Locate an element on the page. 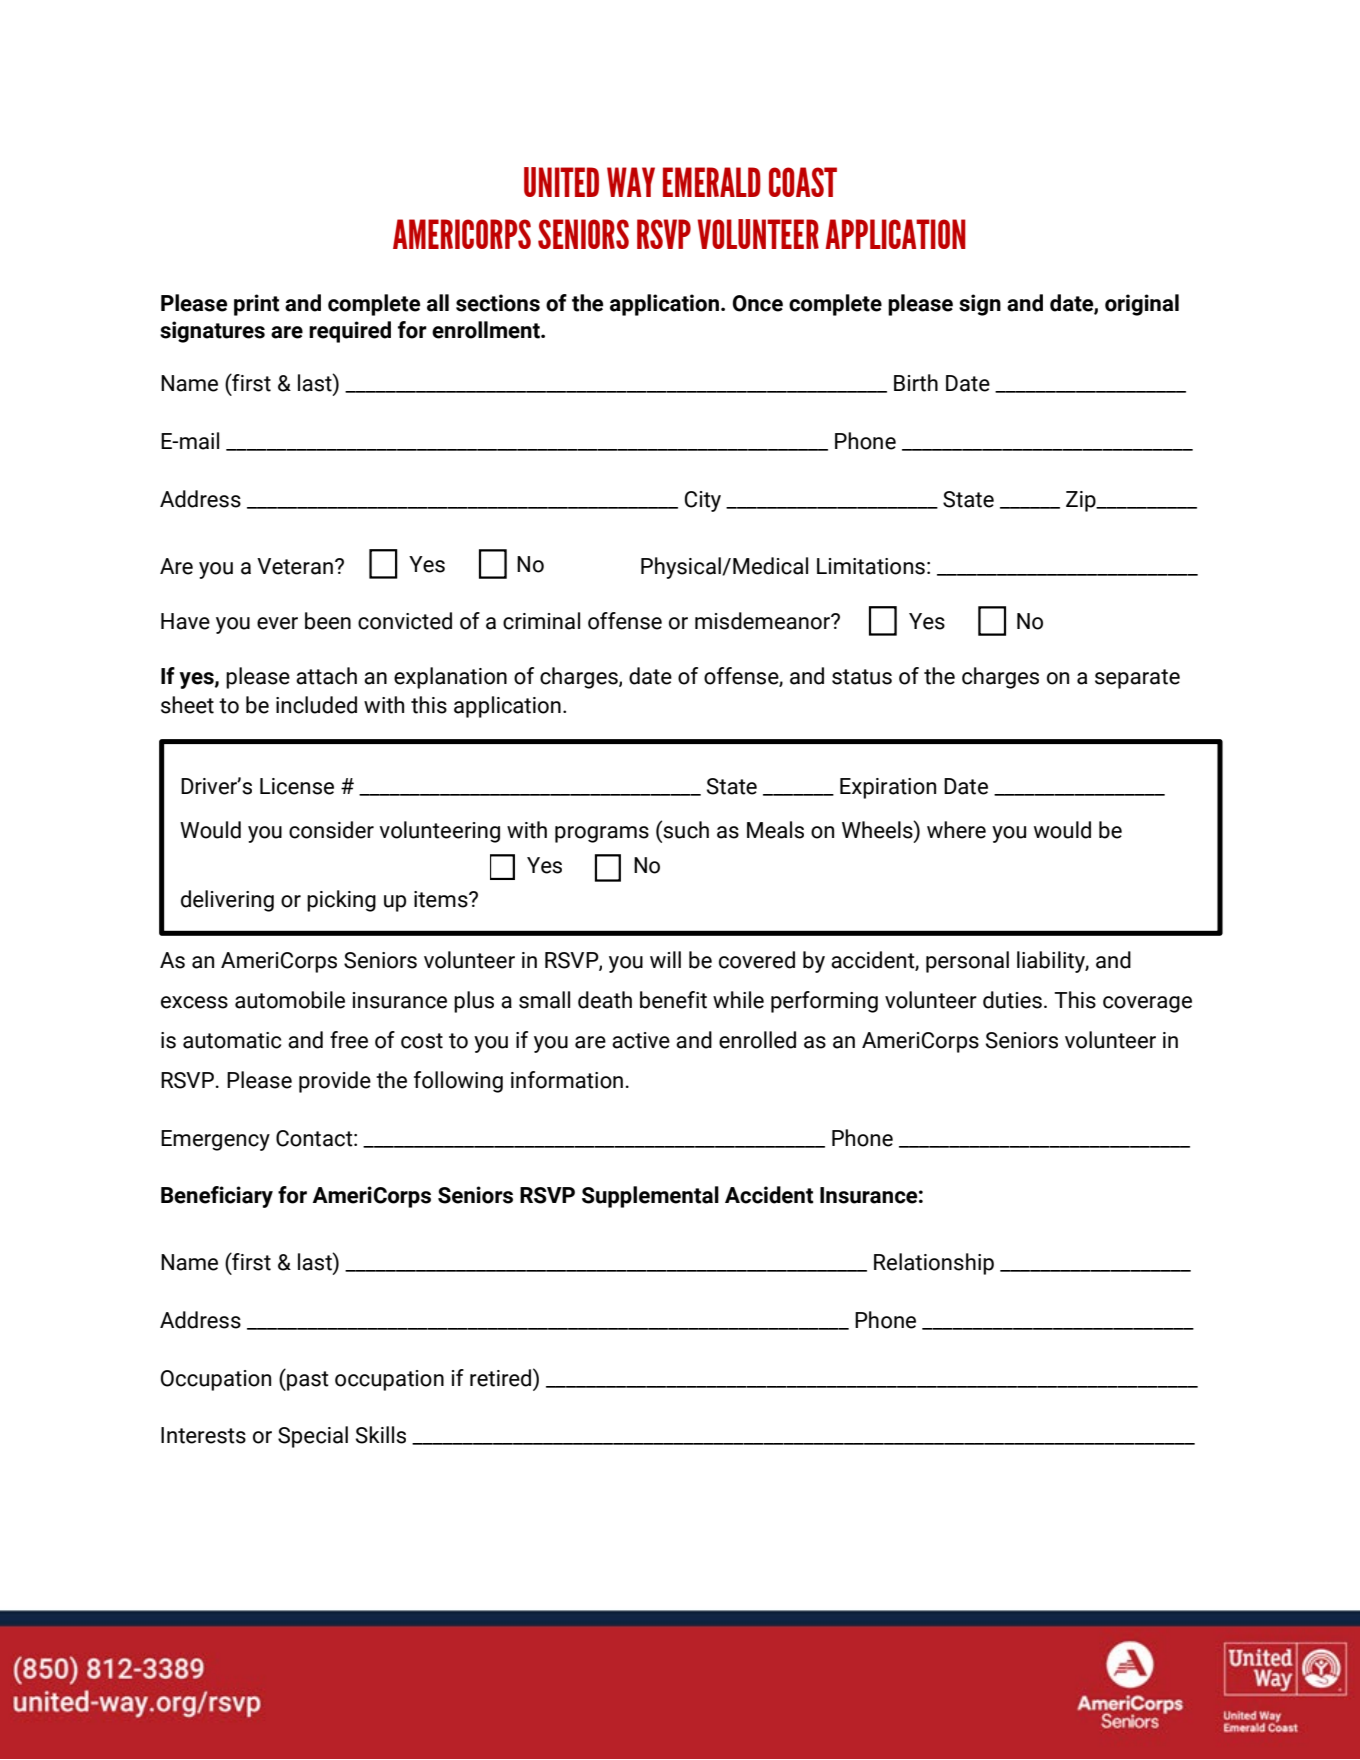 The image size is (1360, 1760). past is located at coordinates (307, 1380).
